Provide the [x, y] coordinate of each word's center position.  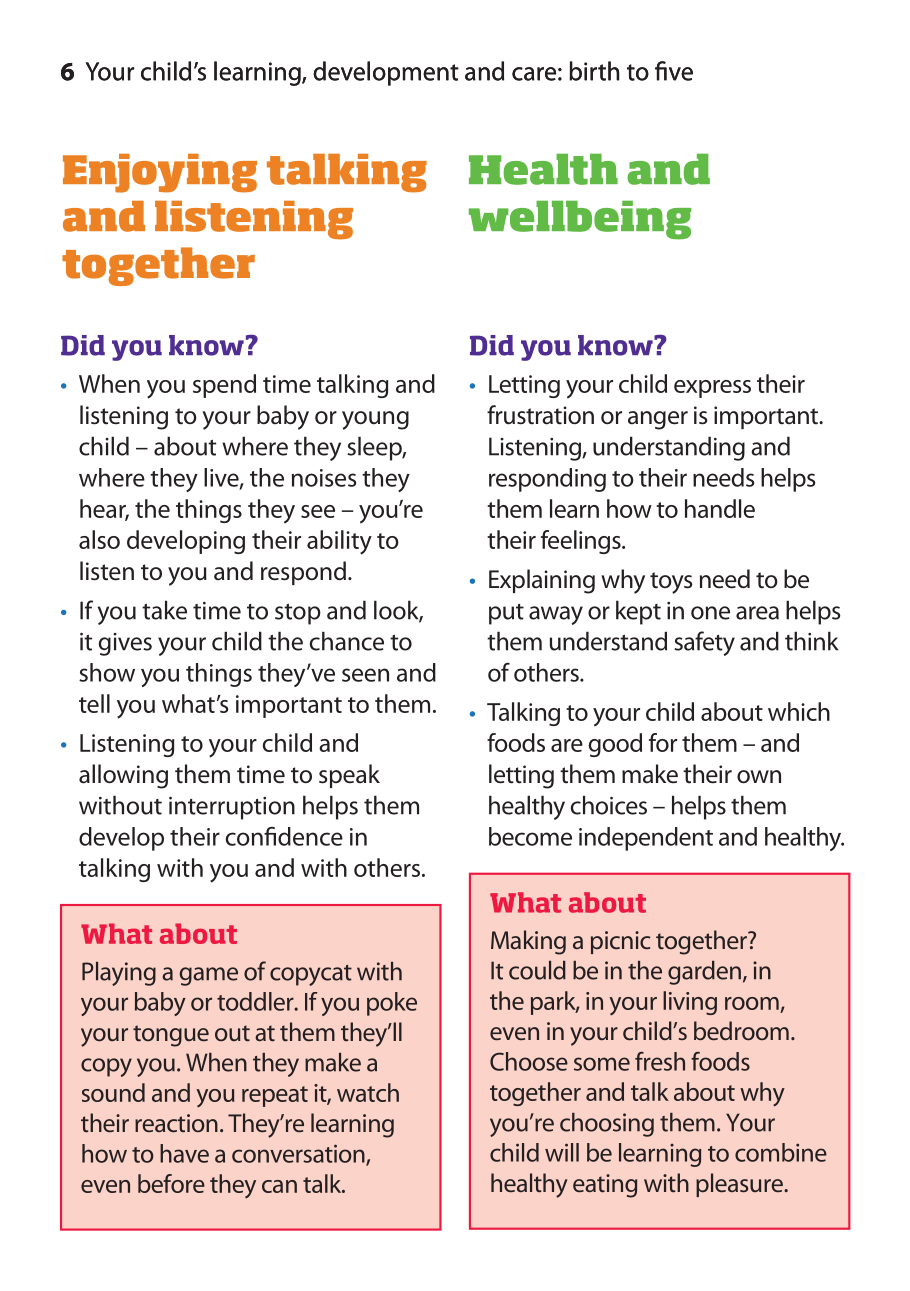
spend [224, 386]
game [209, 976]
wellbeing [580, 220]
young [375, 420]
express [712, 389]
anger [658, 420]
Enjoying [160, 173]
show [107, 672]
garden [704, 973]
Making [528, 942]
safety [704, 643]
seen [365, 675]
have [184, 1153]
